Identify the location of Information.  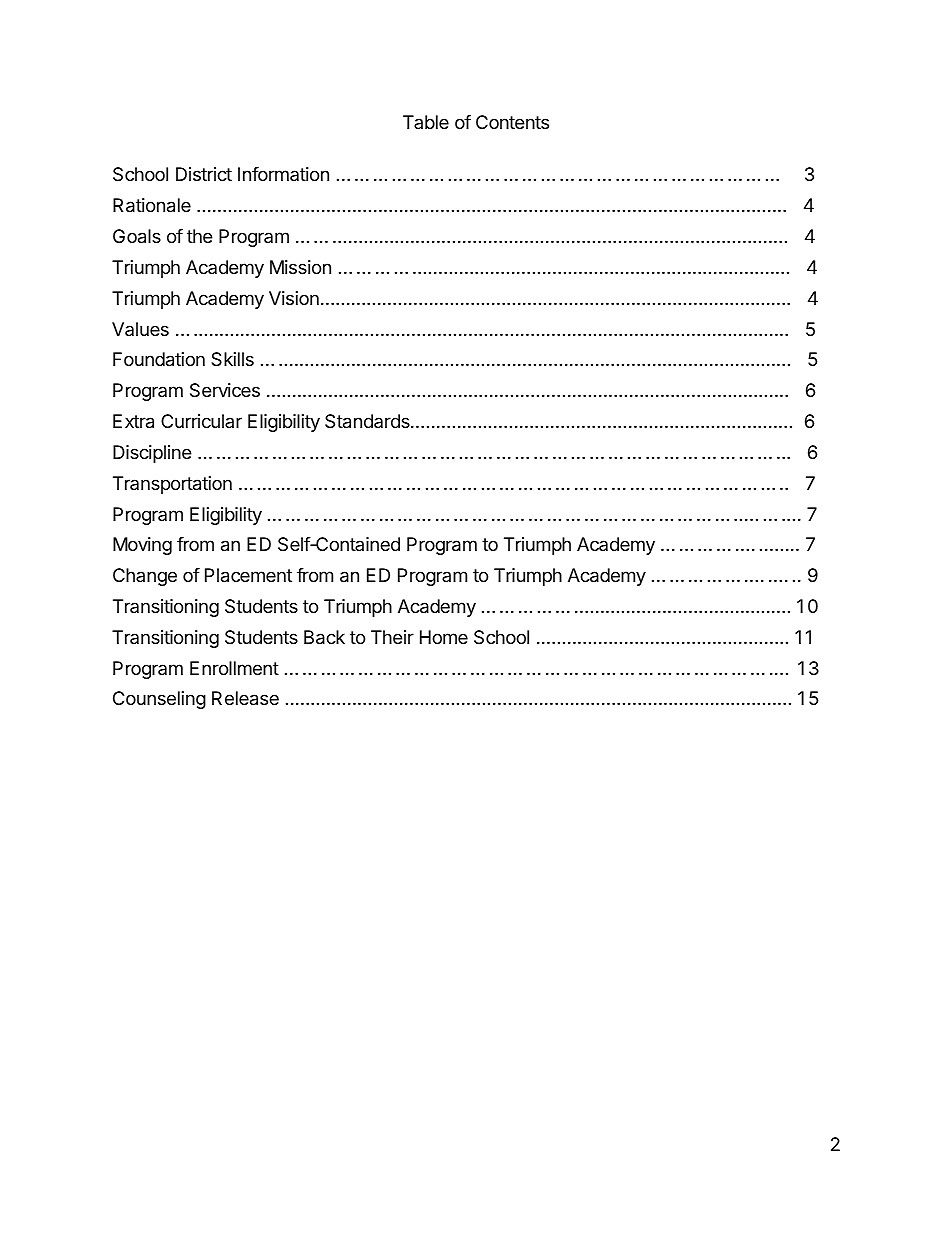
(283, 174).
